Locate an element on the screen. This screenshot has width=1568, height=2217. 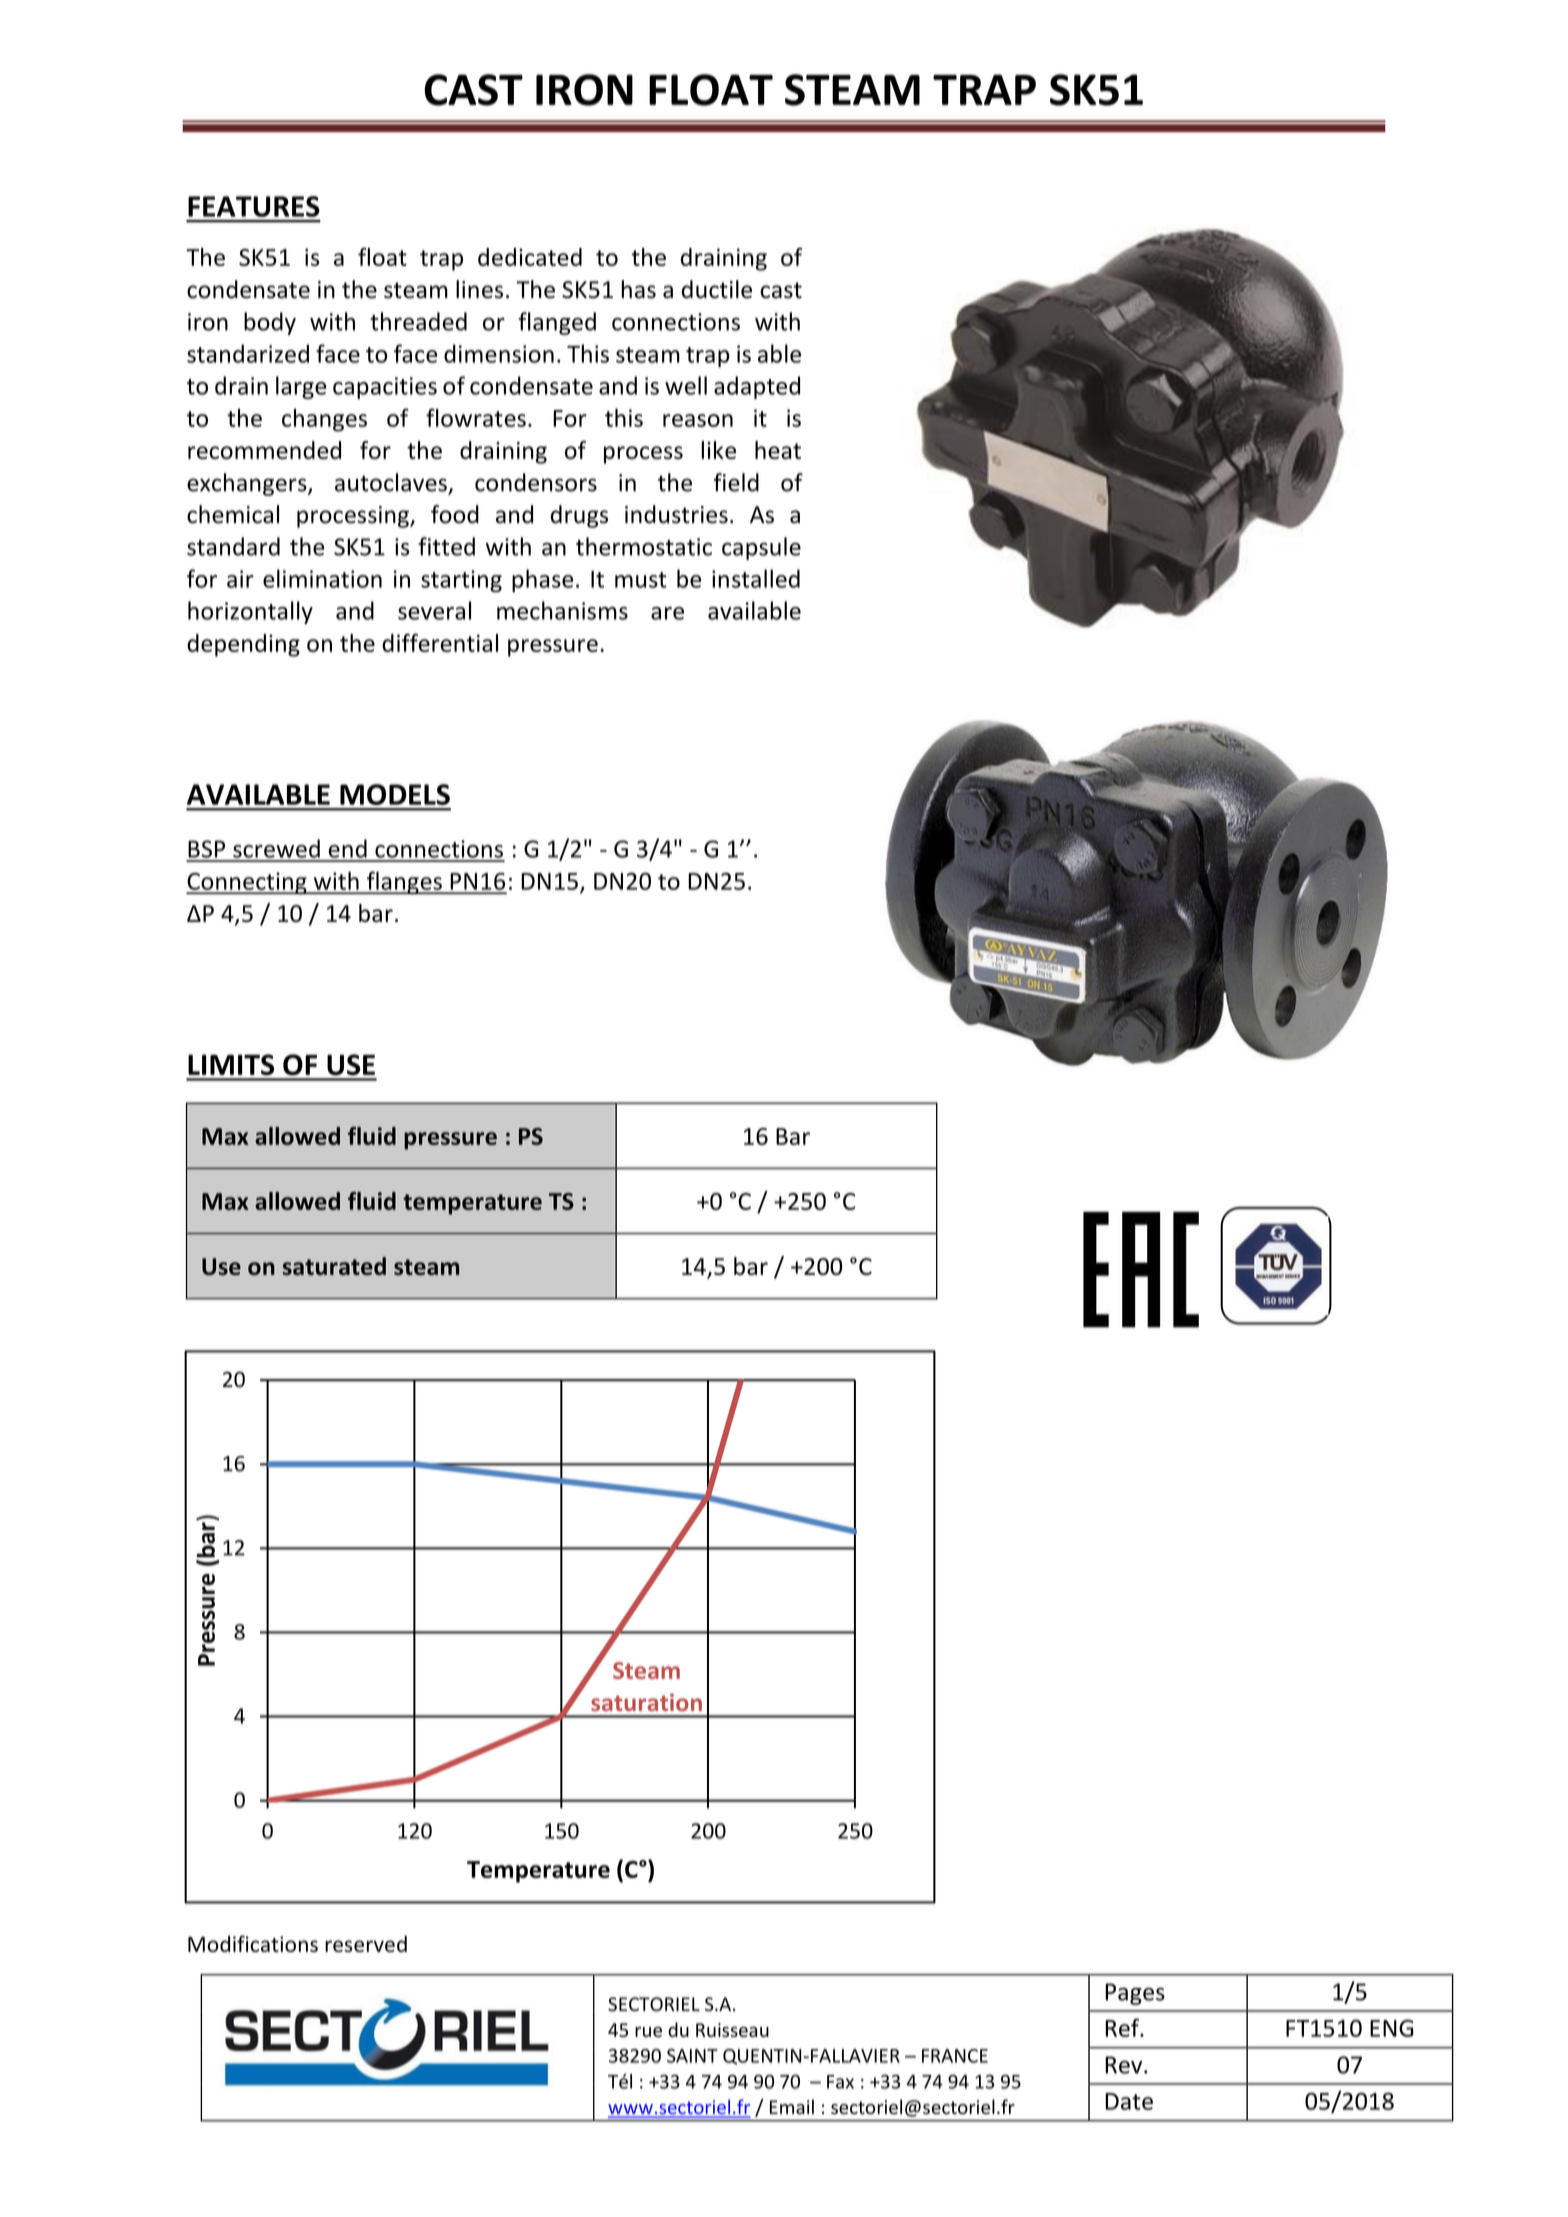
reserved is located at coordinates (366, 1943).
